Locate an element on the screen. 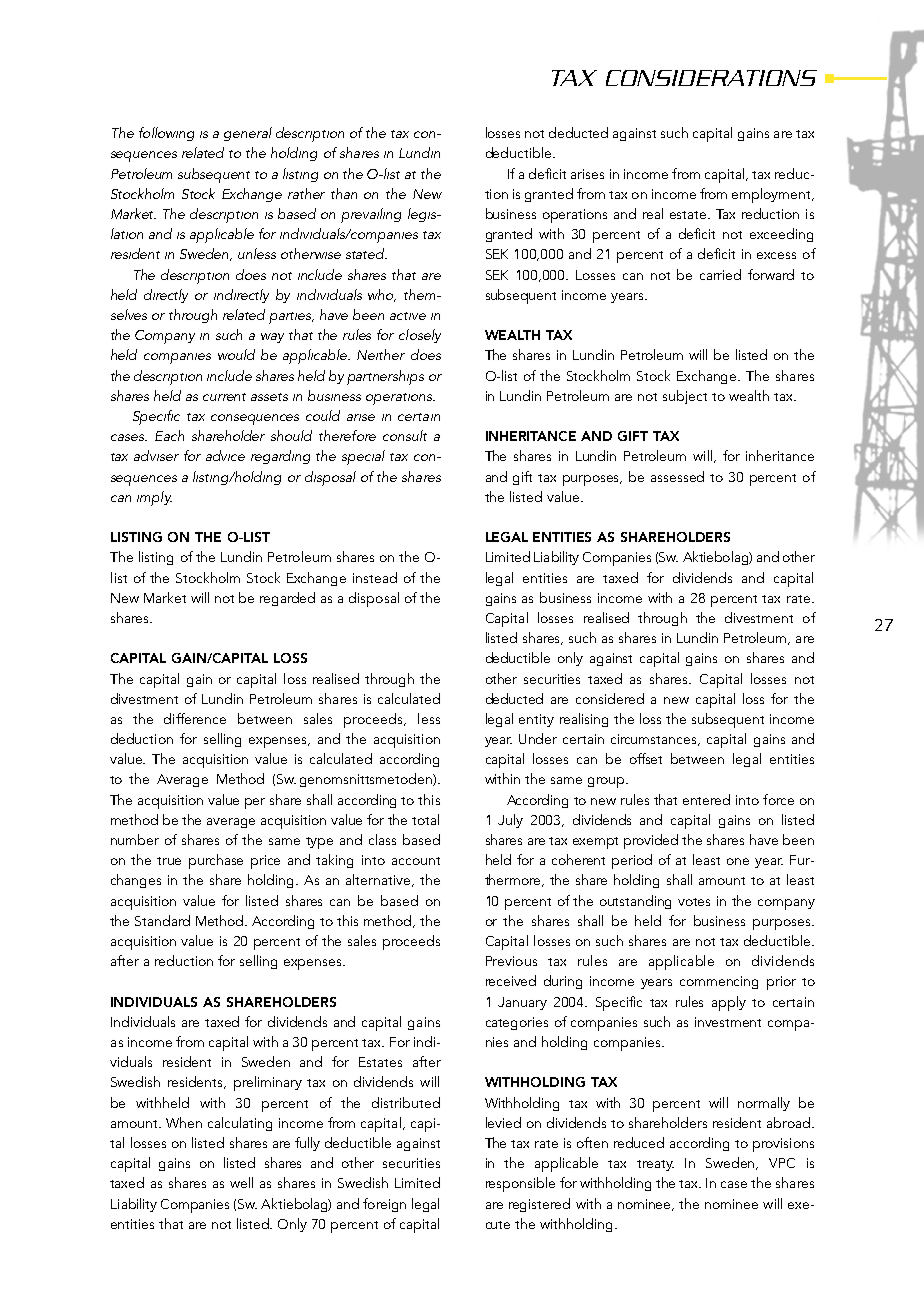 The image size is (924, 1308). employment is located at coordinates (772, 195).
